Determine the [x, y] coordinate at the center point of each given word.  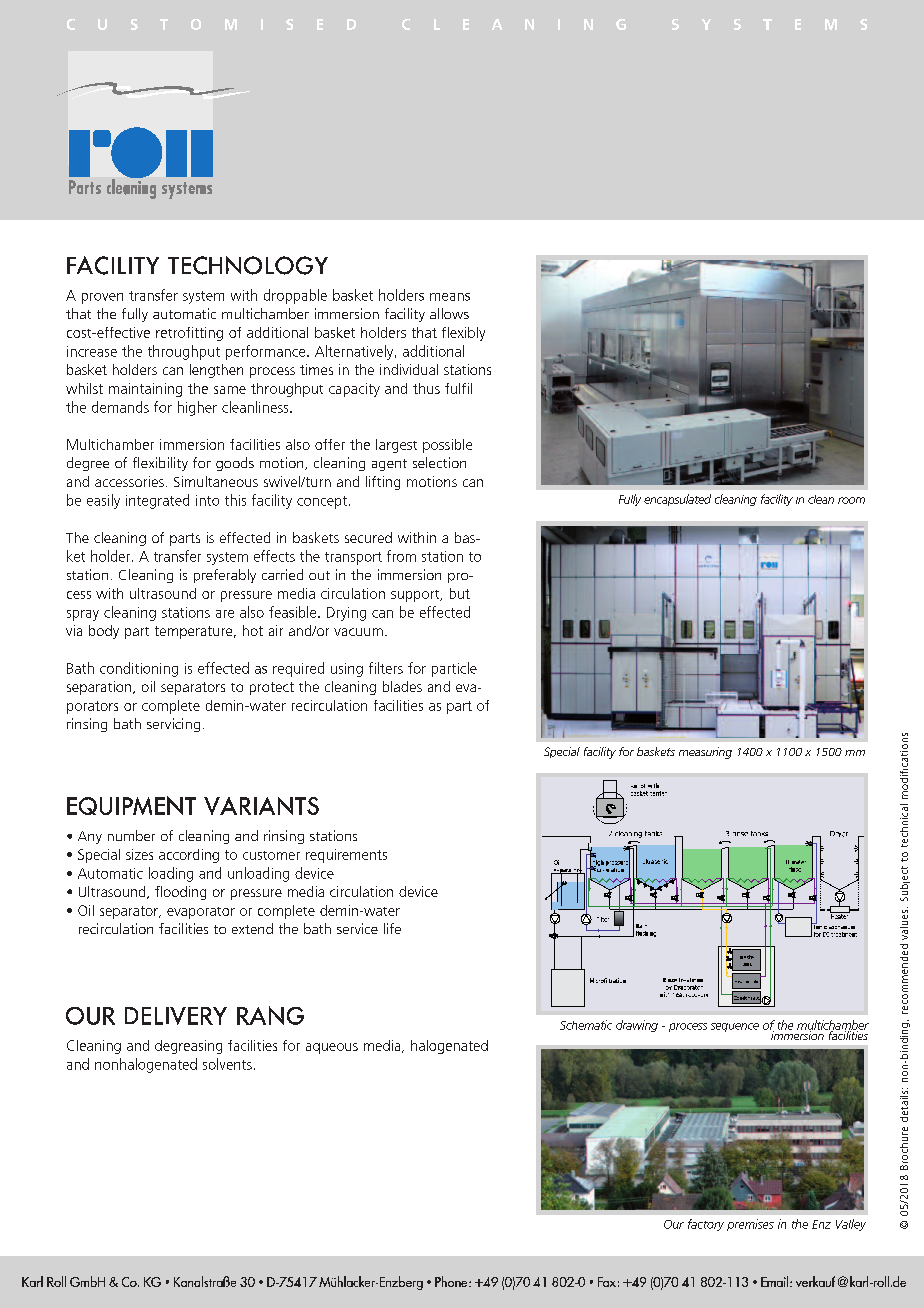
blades [402, 686]
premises [750, 1225]
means [450, 297]
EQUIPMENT [131, 805]
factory [706, 1225]
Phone [452, 1281]
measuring [705, 753]
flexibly [463, 334]
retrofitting [189, 334]
